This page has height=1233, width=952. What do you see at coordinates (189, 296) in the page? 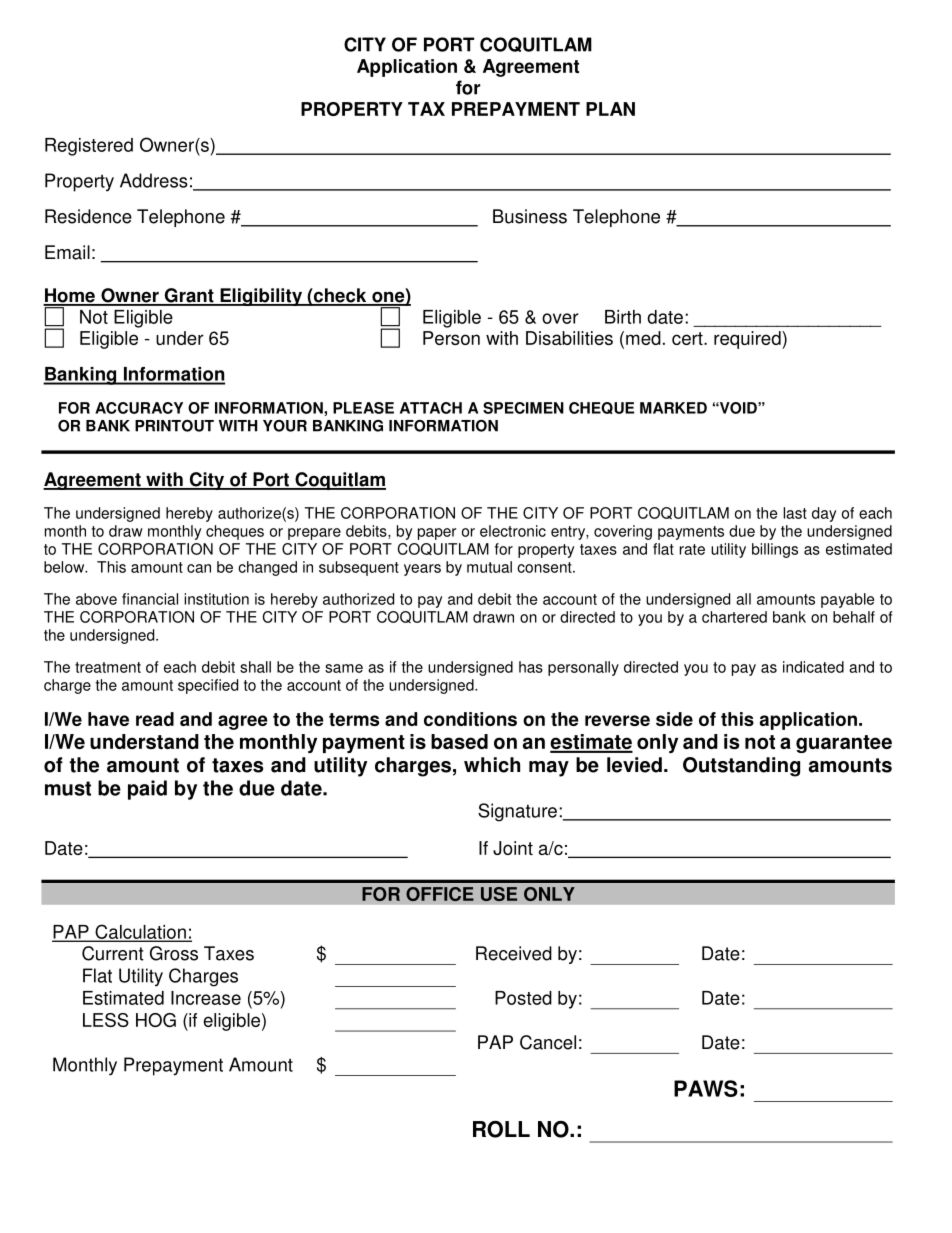
I see `Grant` at bounding box center [189, 296].
